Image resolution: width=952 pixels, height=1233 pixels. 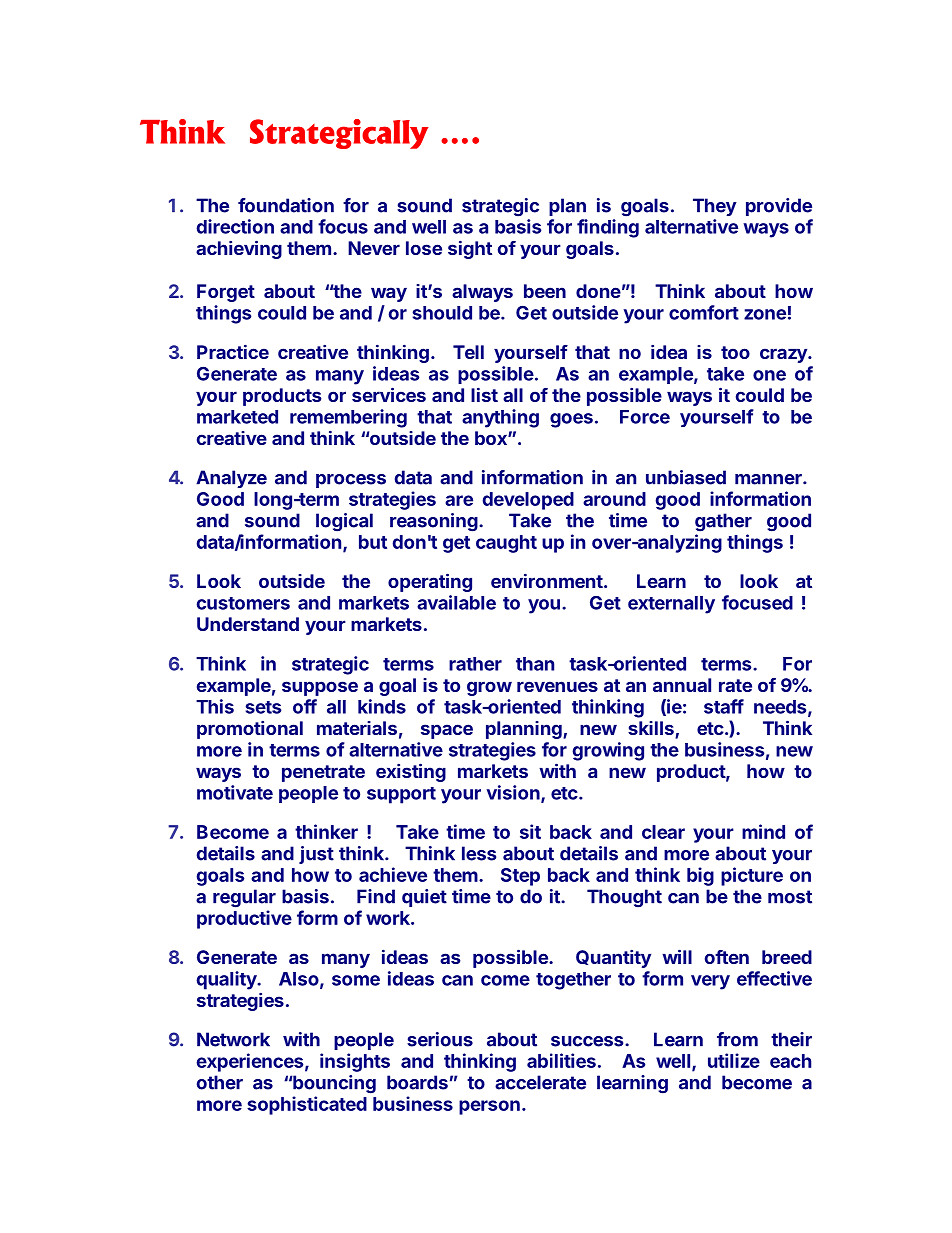 I want to click on person, so click(x=489, y=1107).
